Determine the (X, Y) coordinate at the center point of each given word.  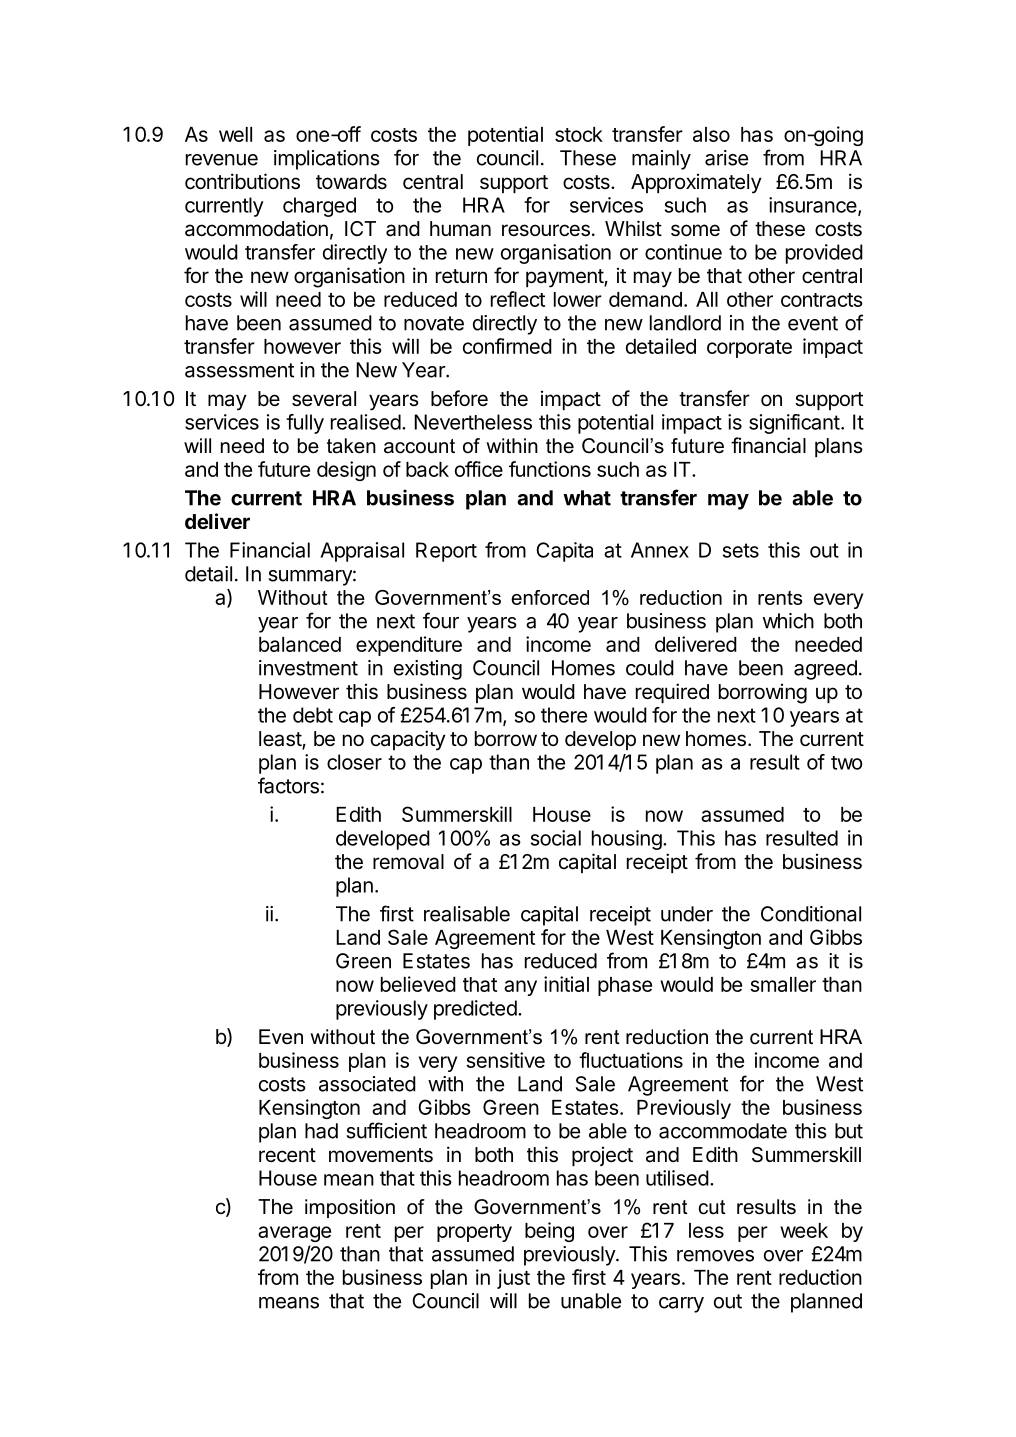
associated (367, 1084)
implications (327, 160)
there (564, 715)
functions (550, 469)
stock (579, 134)
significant (794, 424)
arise (726, 158)
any (520, 988)
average (294, 1234)
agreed (825, 670)
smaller (783, 984)
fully (305, 424)
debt (313, 715)
